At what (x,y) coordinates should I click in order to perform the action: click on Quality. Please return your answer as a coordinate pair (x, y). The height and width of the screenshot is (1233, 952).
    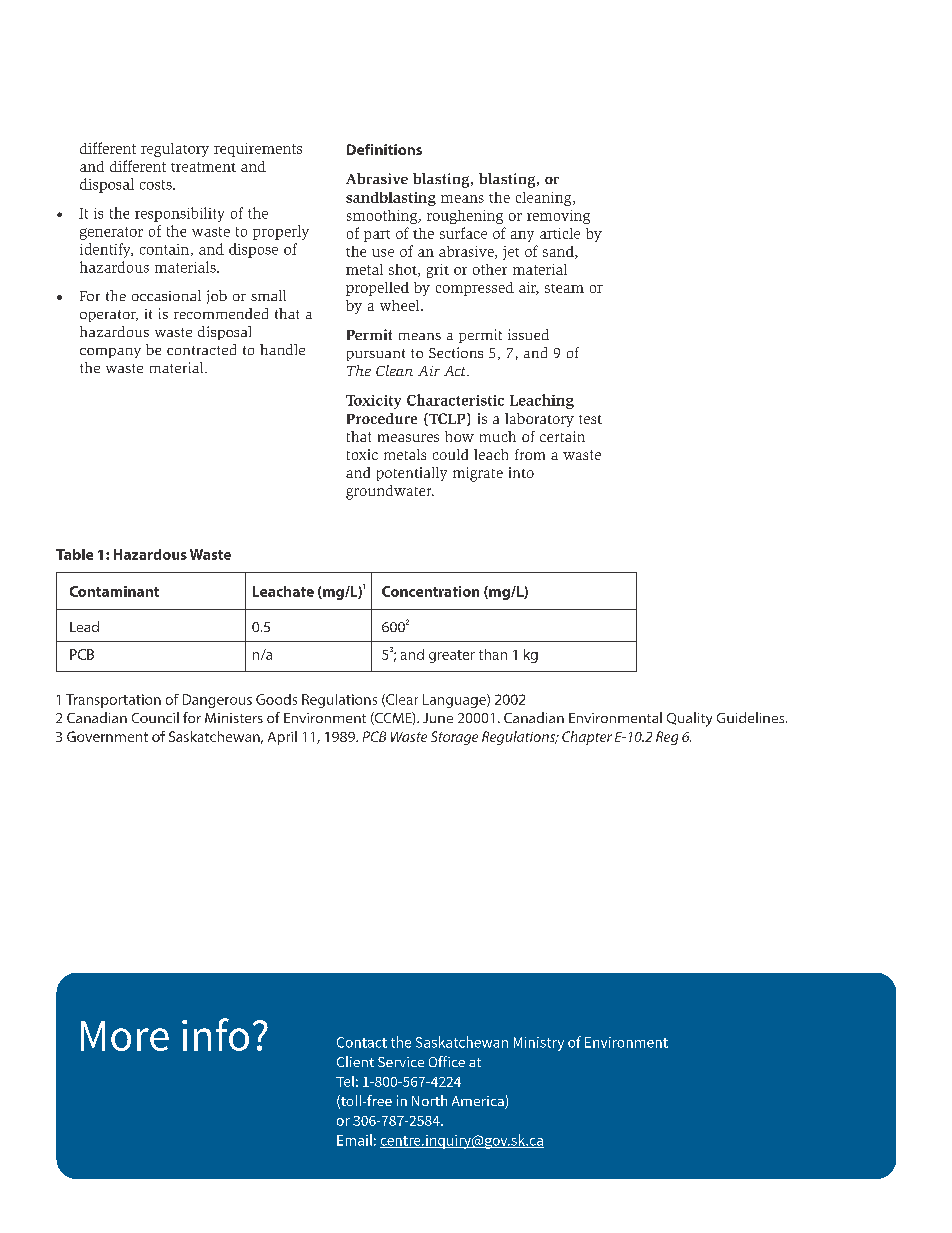
    Looking at the image, I should click on (689, 719).
